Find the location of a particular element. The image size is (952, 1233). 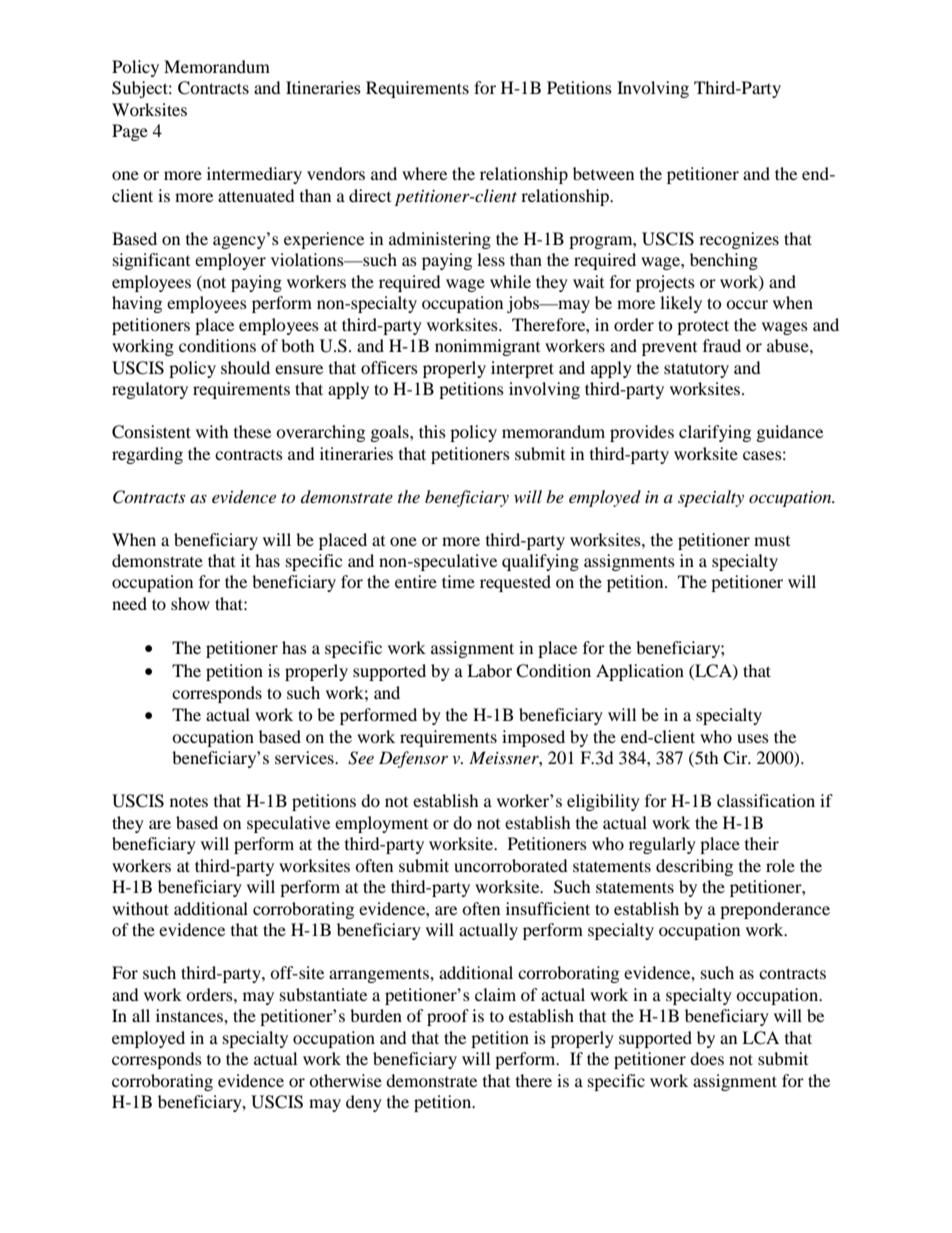

should is located at coordinates (245, 367).
